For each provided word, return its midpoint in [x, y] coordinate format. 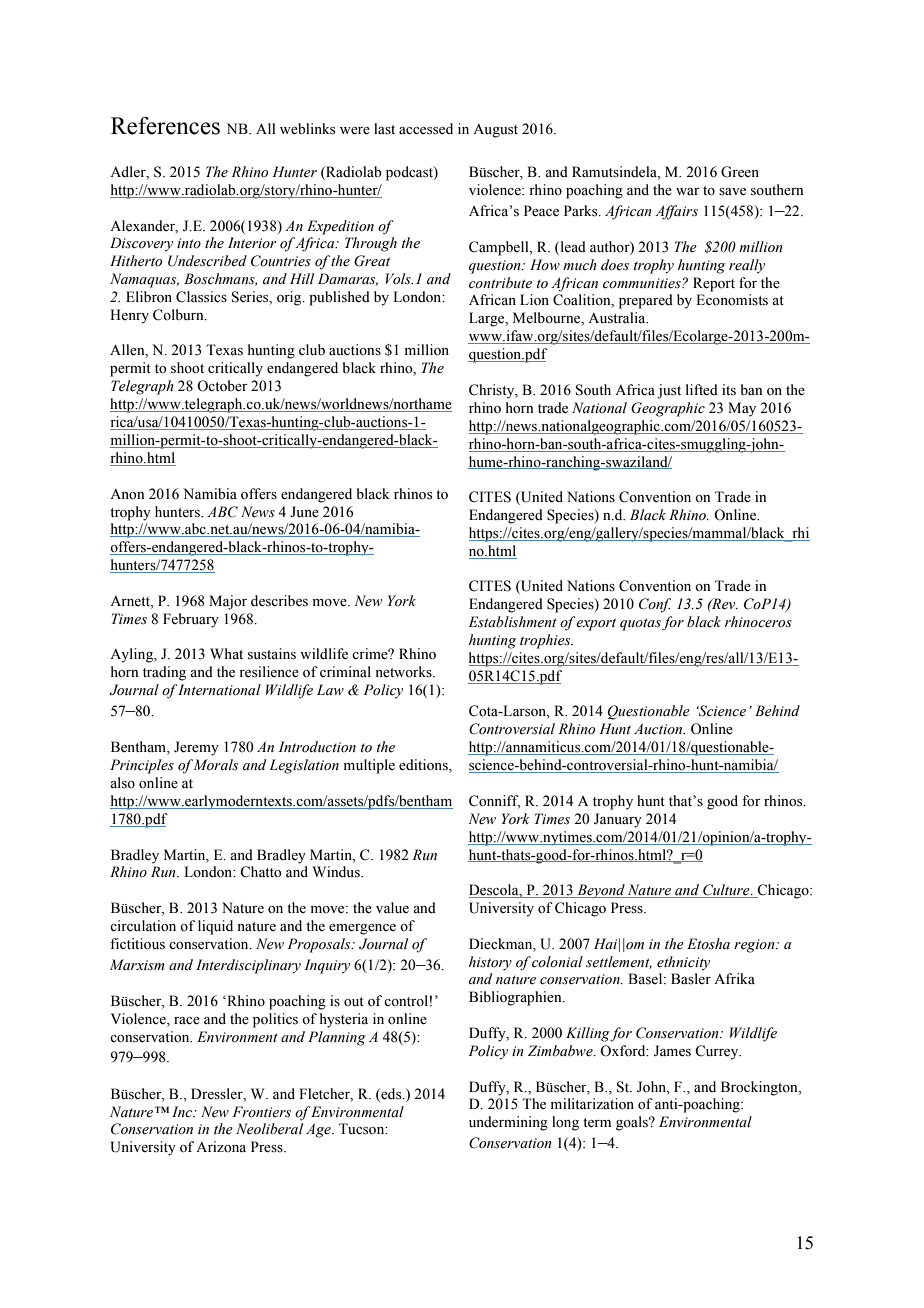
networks [404, 672]
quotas [640, 624]
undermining [508, 1123]
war [688, 191]
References [165, 125]
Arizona [221, 1147]
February [191, 620]
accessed [426, 129]
